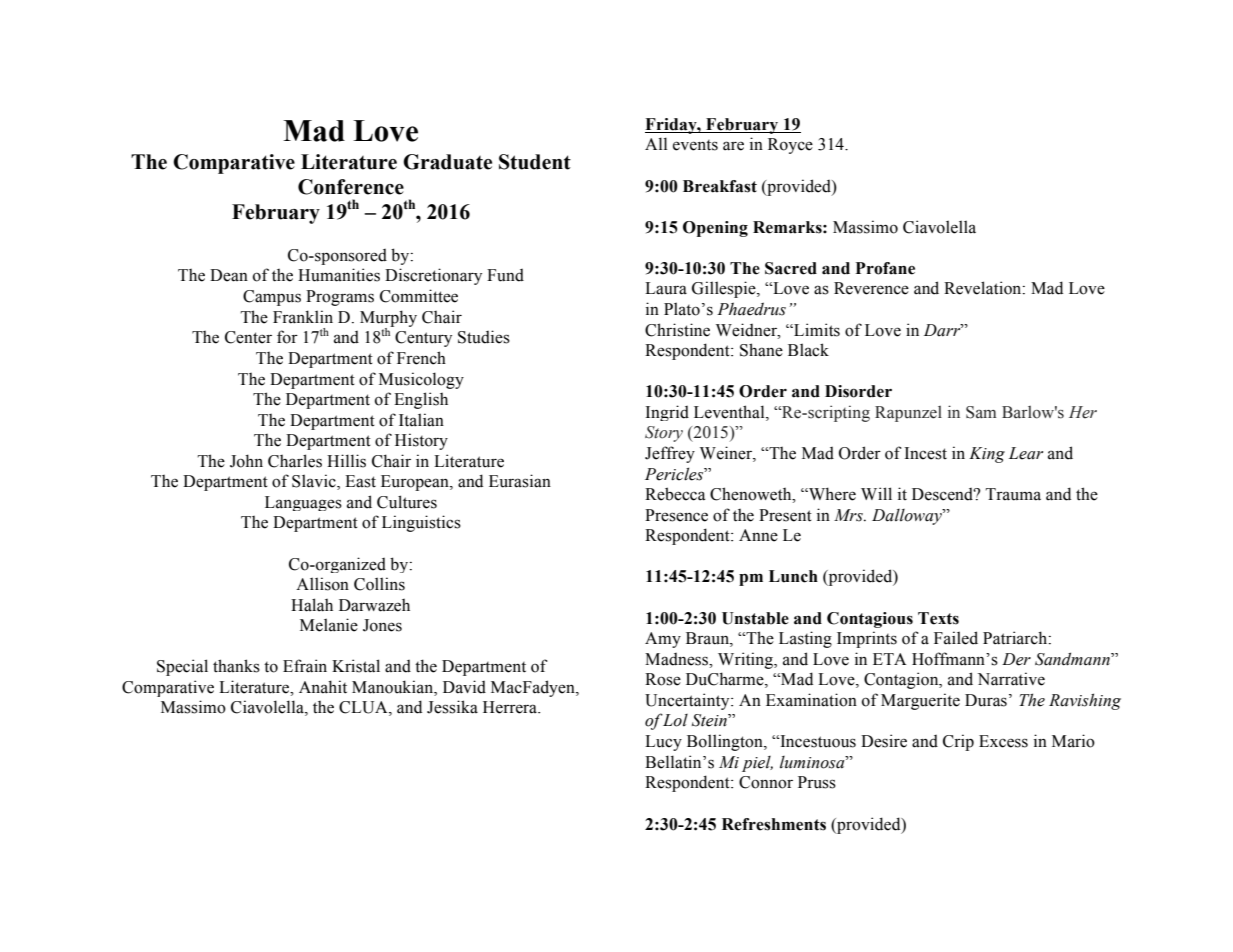 Image resolution: width=1233 pixels, height=952 pixels. I want to click on Texts, so click(938, 618).
